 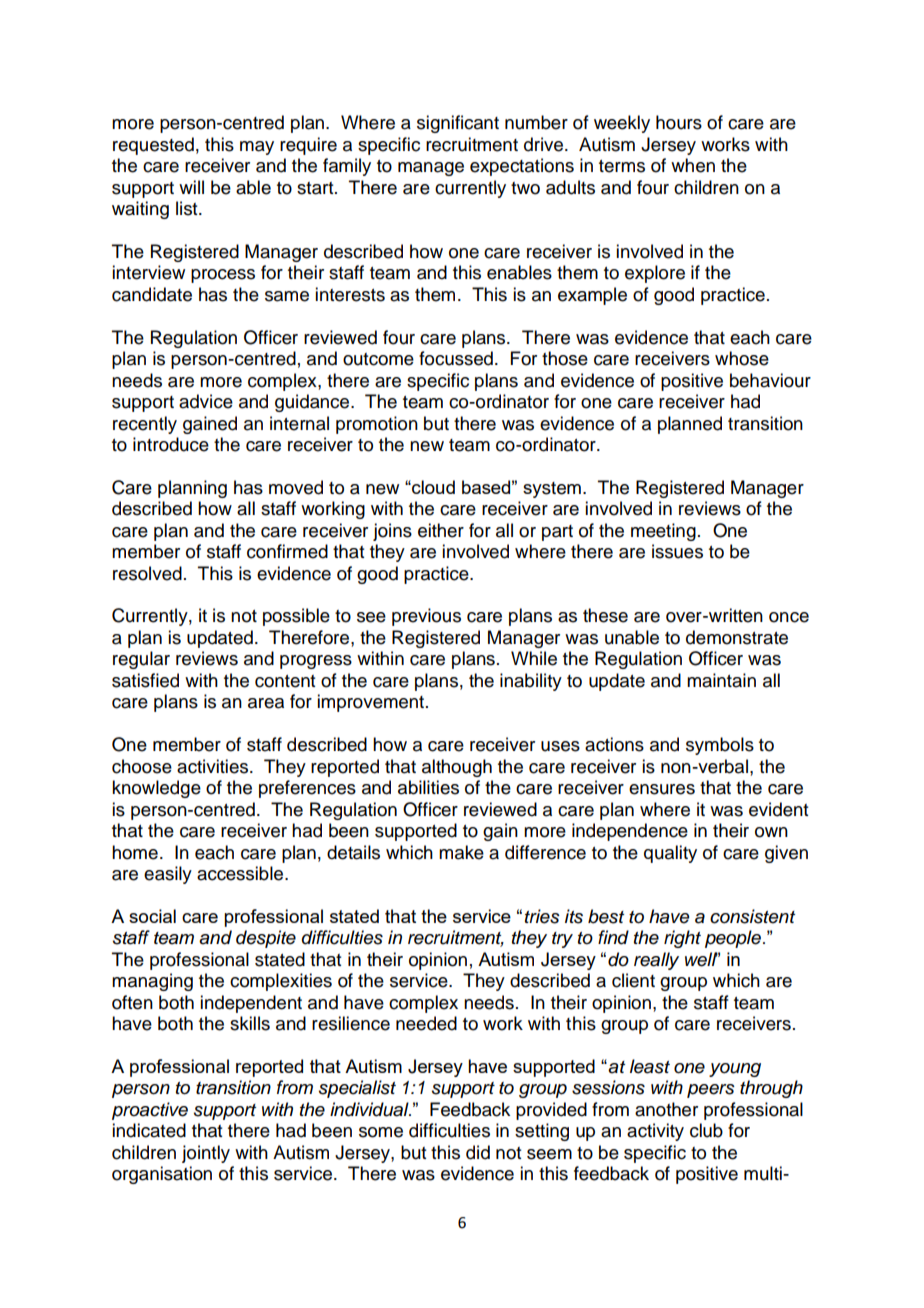 I want to click on when, so click(x=693, y=165).
